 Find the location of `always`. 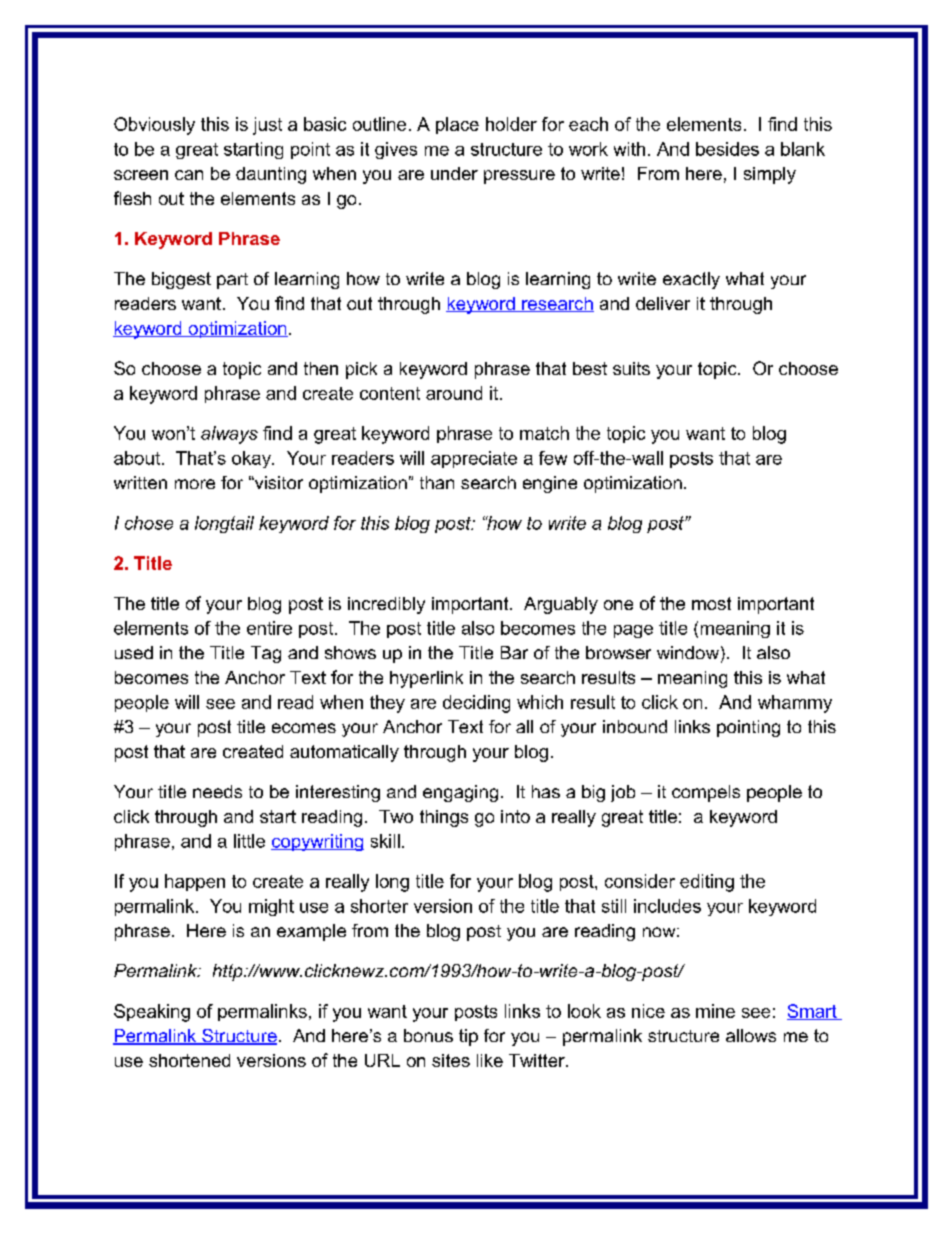

always is located at coordinates (229, 435).
